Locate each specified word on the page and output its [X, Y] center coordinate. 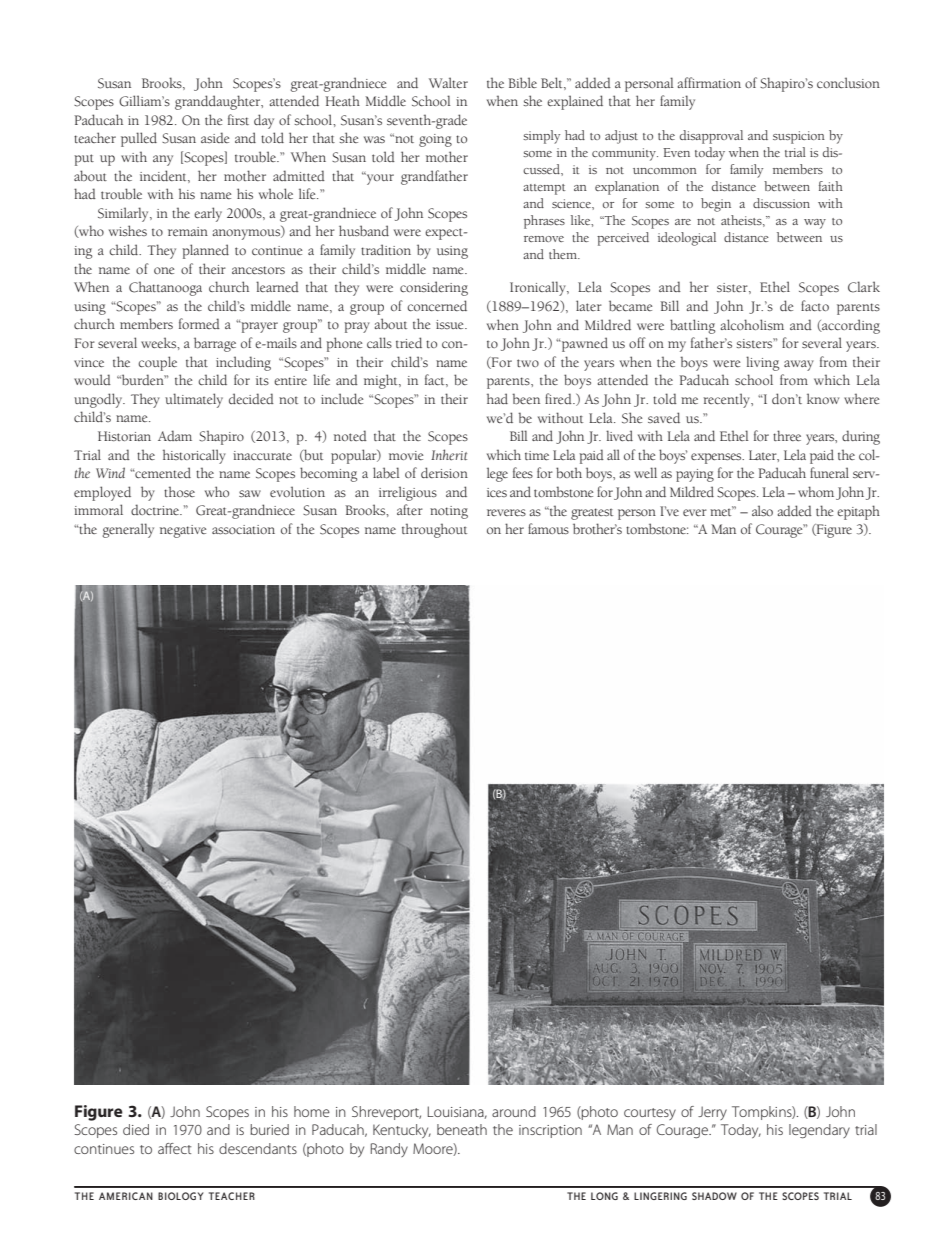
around [514, 1111]
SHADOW [714, 1196]
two [528, 363]
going [435, 140]
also [762, 510]
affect [174, 1148]
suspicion [799, 137]
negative [183, 531]
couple [157, 363]
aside [215, 137]
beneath [462, 1129]
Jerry [712, 1113]
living [762, 363]
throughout [434, 530]
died [136, 1129]
